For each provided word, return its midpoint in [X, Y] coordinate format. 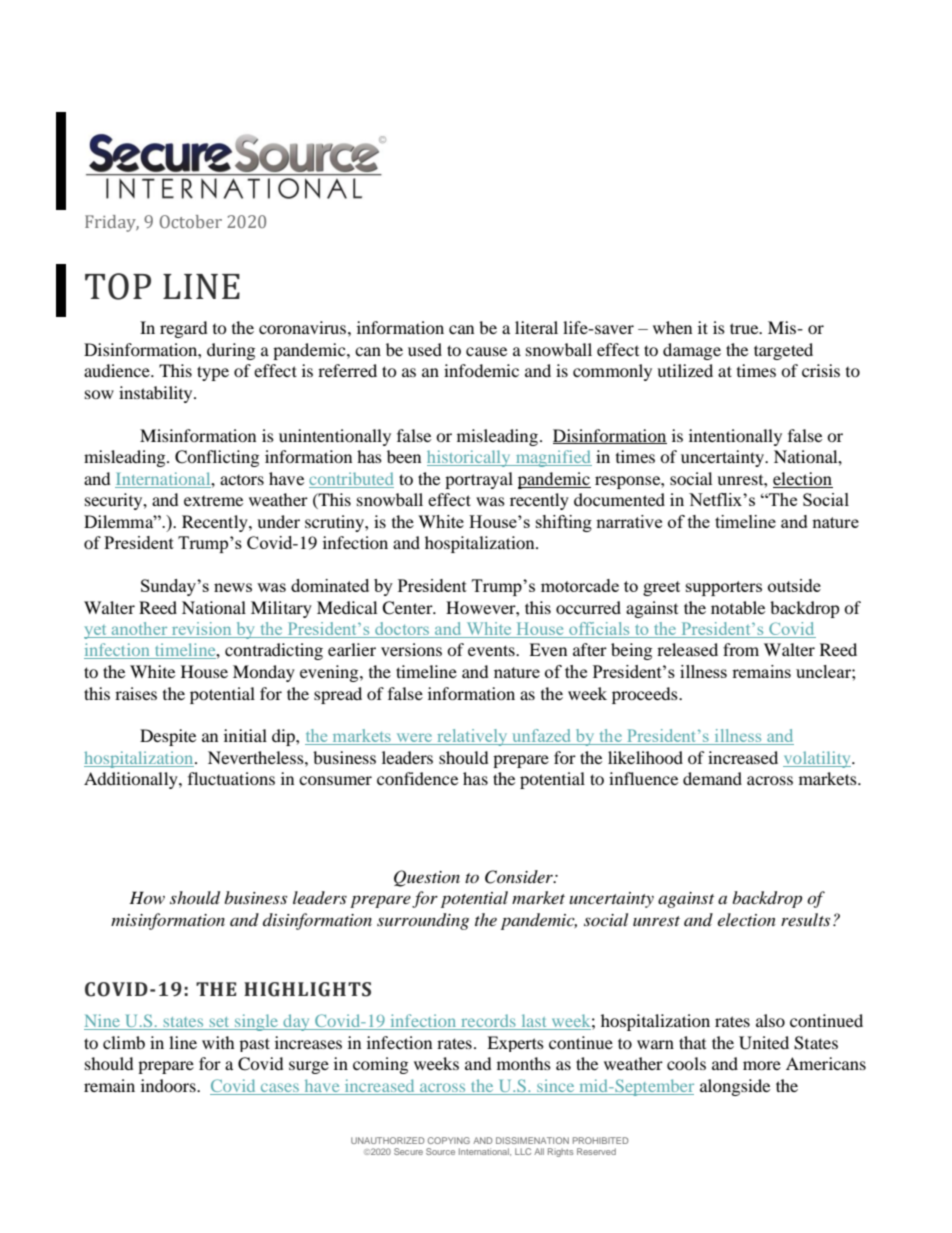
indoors [169, 1085]
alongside [735, 1087]
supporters [724, 588]
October [191, 221]
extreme [213, 501]
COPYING [449, 1140]
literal [536, 327]
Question [427, 878]
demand [712, 778]
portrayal [479, 480]
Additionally [132, 780]
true [745, 328]
